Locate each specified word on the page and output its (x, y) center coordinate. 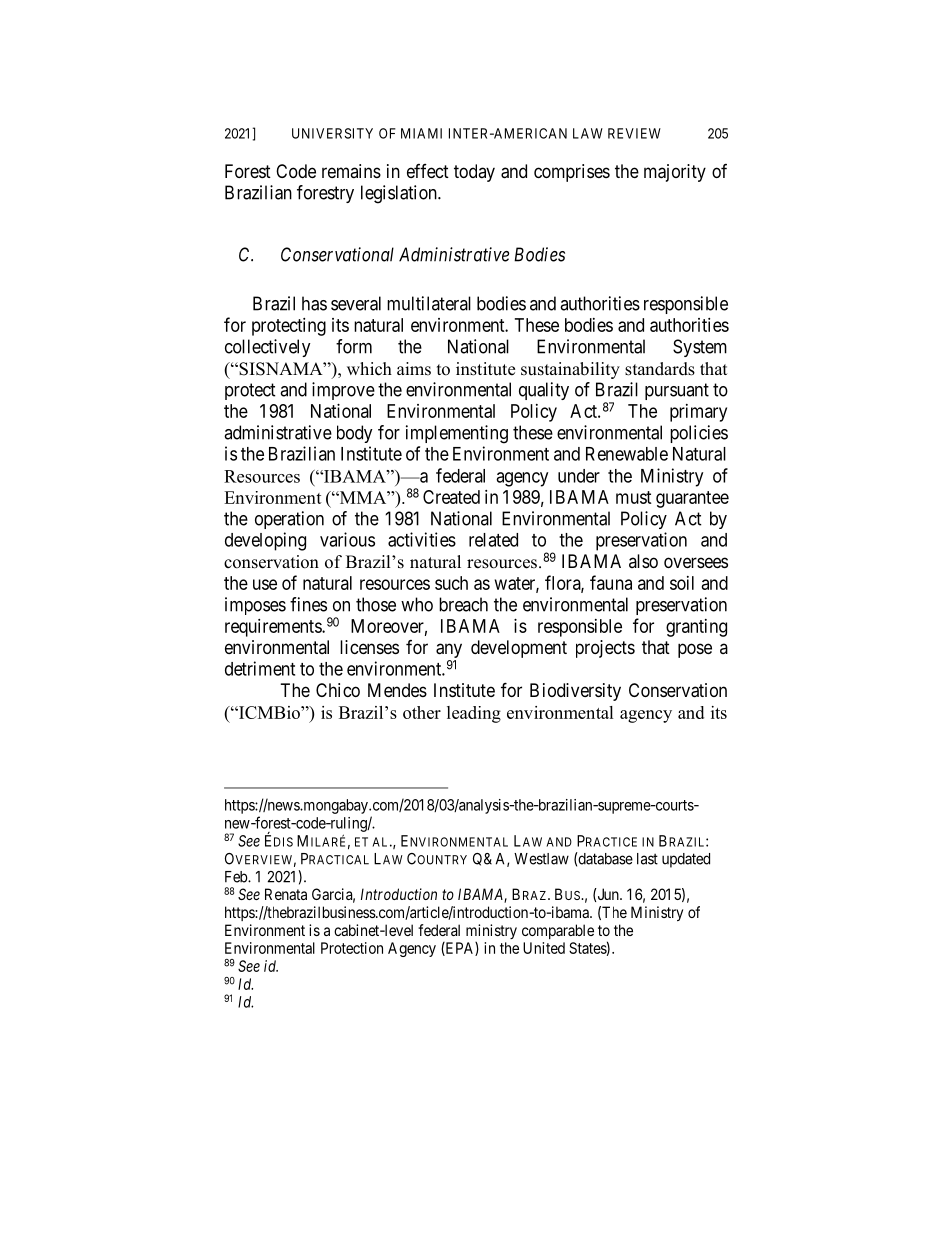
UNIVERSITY (332, 133)
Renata (286, 894)
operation (289, 520)
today (474, 173)
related (493, 540)
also (643, 561)
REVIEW (634, 133)
